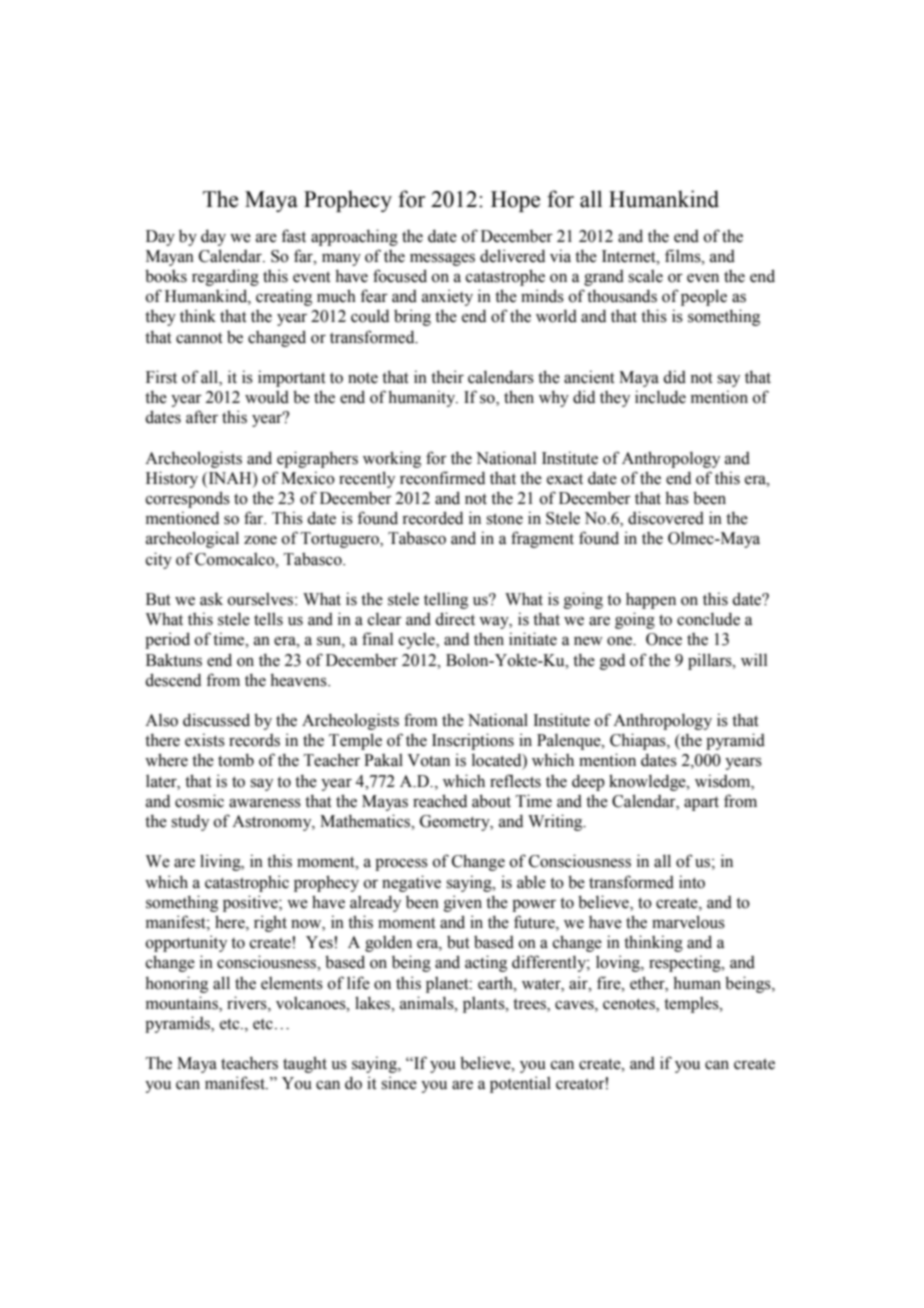 The image size is (924, 1308). What do you see at coordinates (660, 397) in the screenshot?
I see `include` at bounding box center [660, 397].
